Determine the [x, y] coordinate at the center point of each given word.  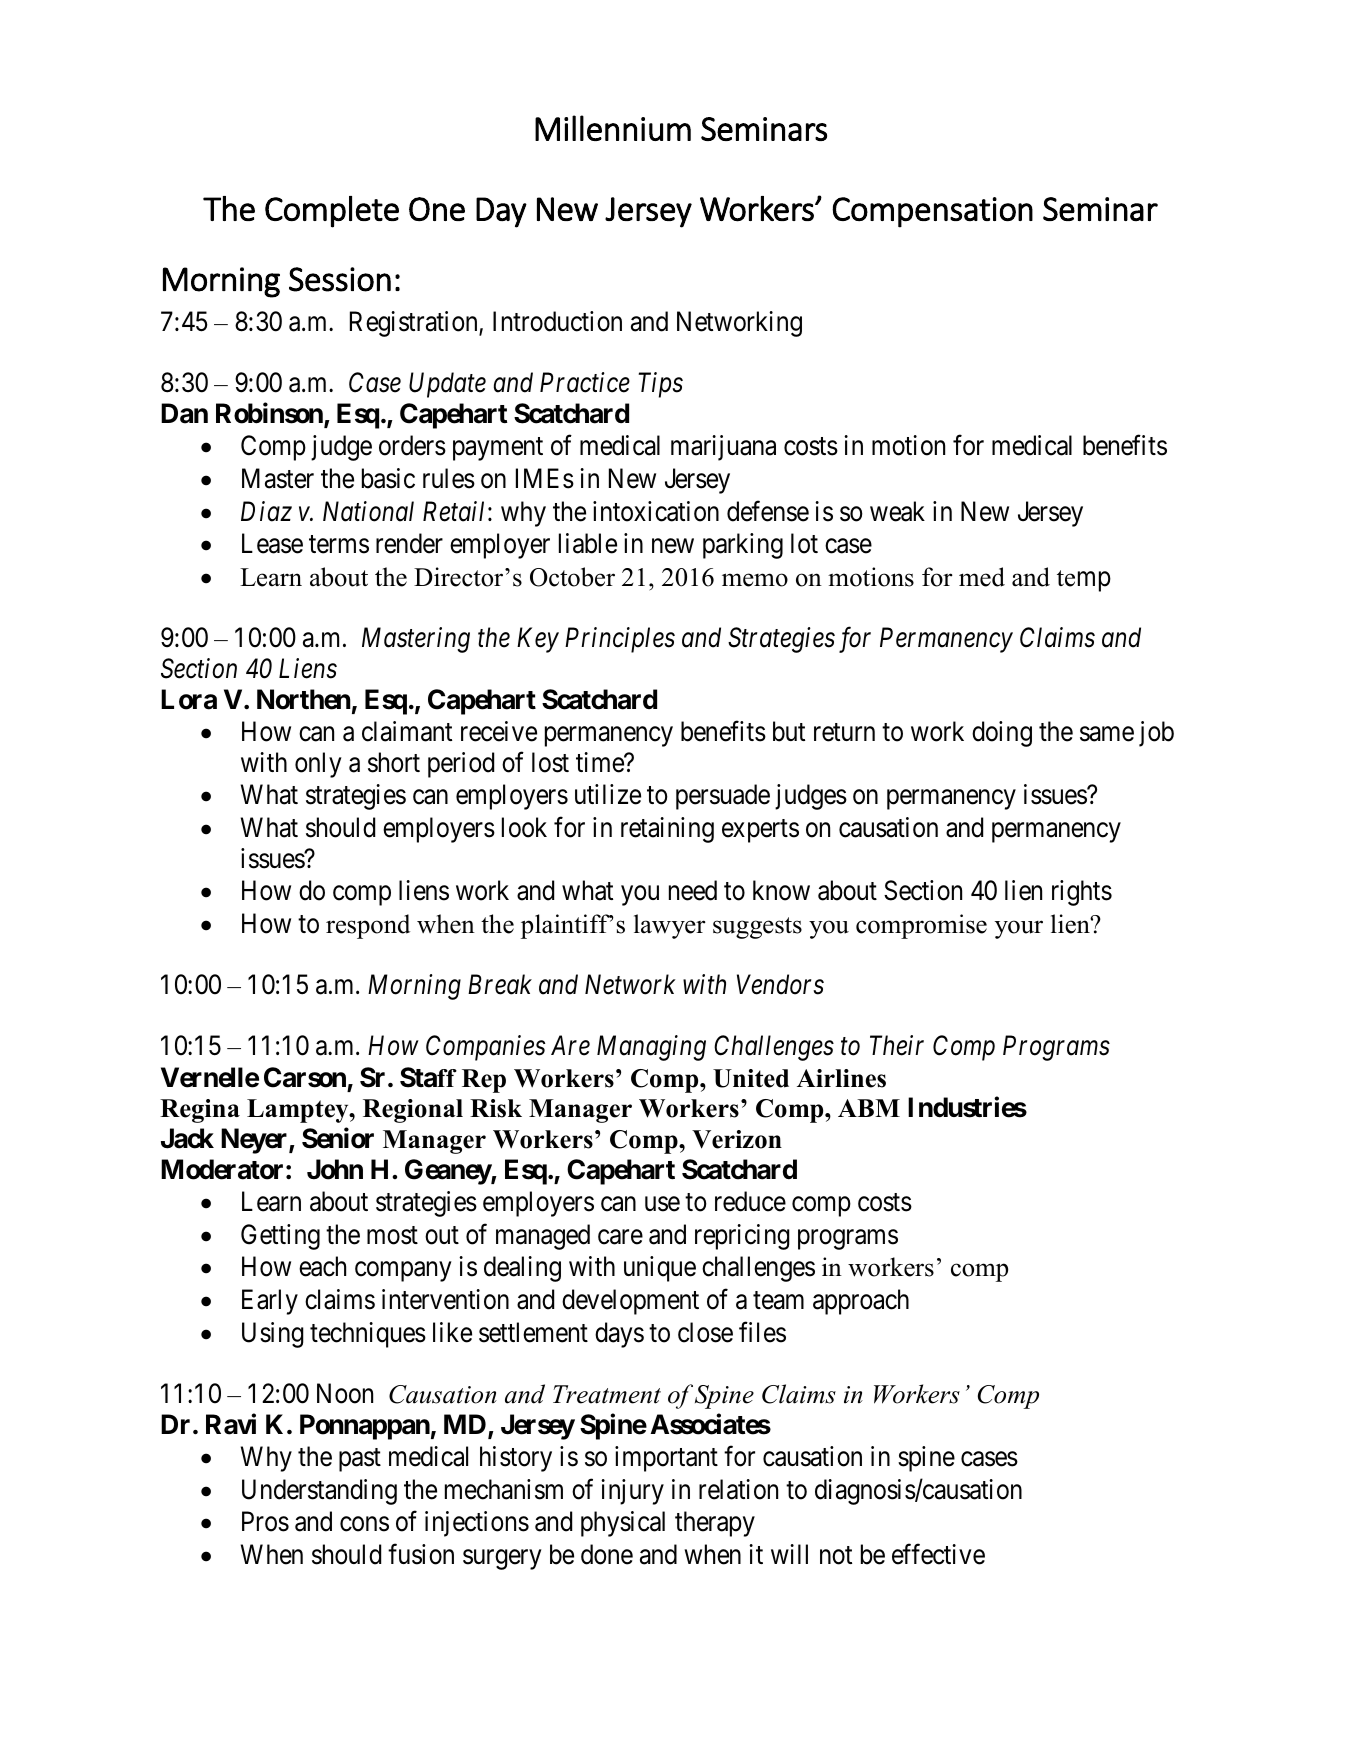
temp [1084, 581]
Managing [651, 1048]
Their [897, 1045]
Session [340, 279]
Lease [272, 544]
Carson [305, 1077]
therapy [715, 1524]
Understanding [319, 1492]
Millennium [613, 128]
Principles [620, 640]
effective [938, 1554]
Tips [660, 385]
